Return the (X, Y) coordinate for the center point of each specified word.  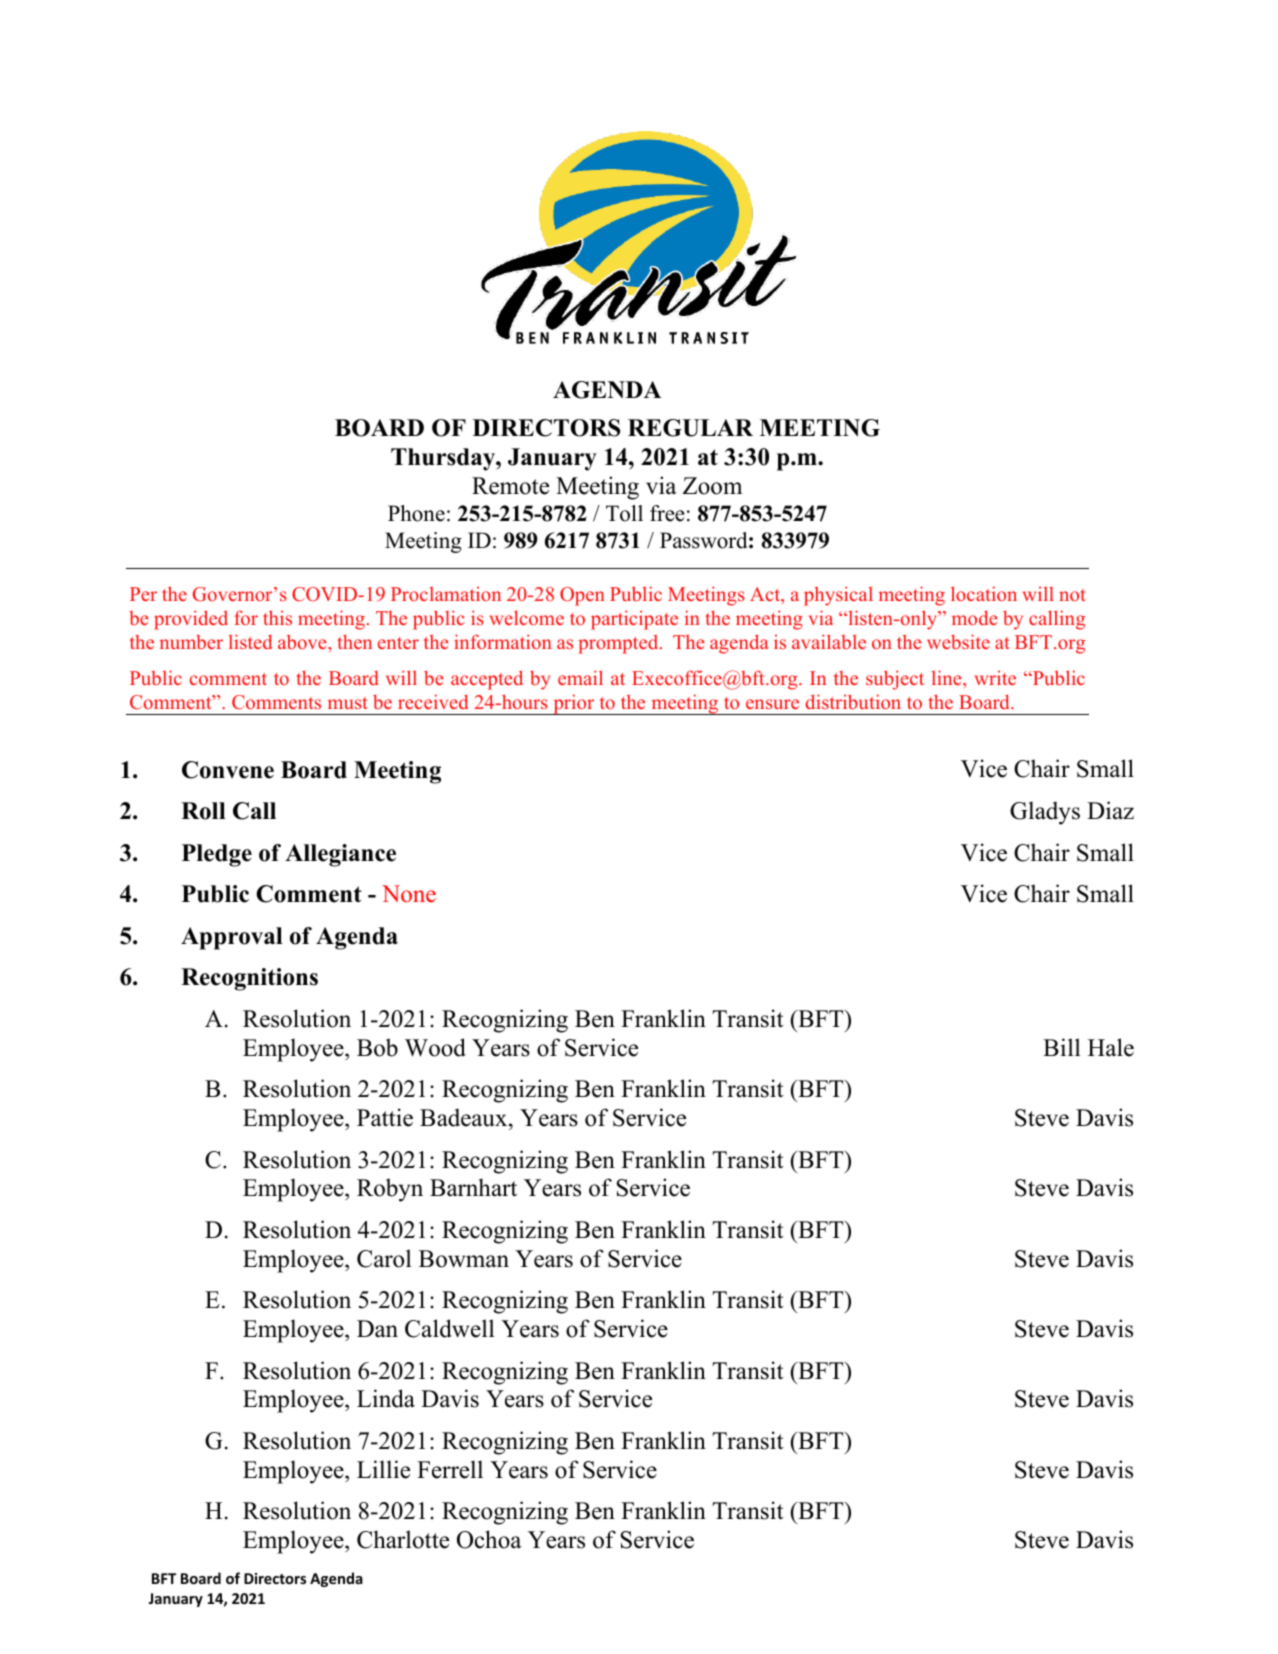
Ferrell (450, 1469)
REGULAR (690, 428)
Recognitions (249, 979)
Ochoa (489, 1539)
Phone (416, 513)
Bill (1062, 1047)
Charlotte (403, 1539)
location (984, 593)
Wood (435, 1047)
